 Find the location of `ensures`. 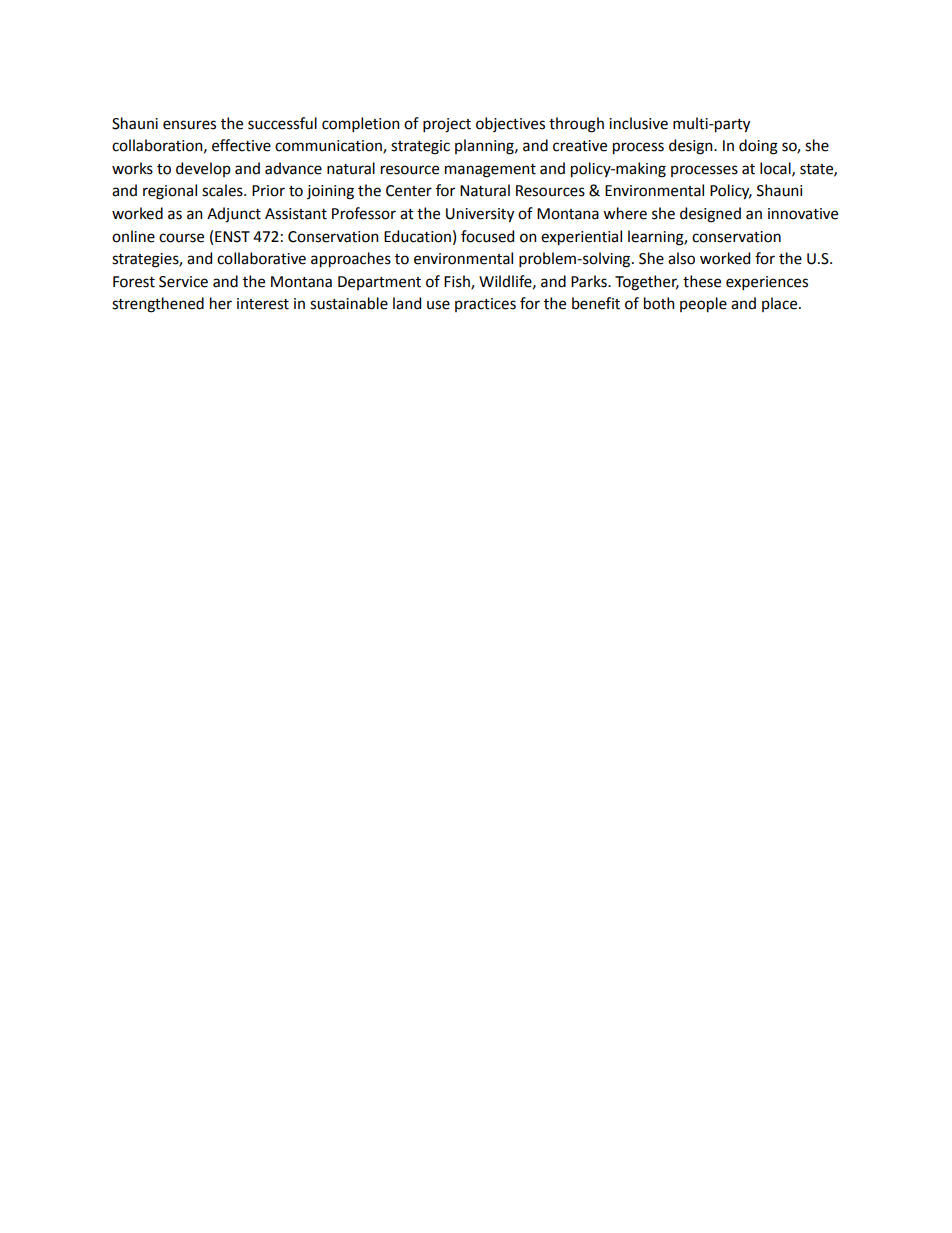

ensures is located at coordinates (189, 125).
